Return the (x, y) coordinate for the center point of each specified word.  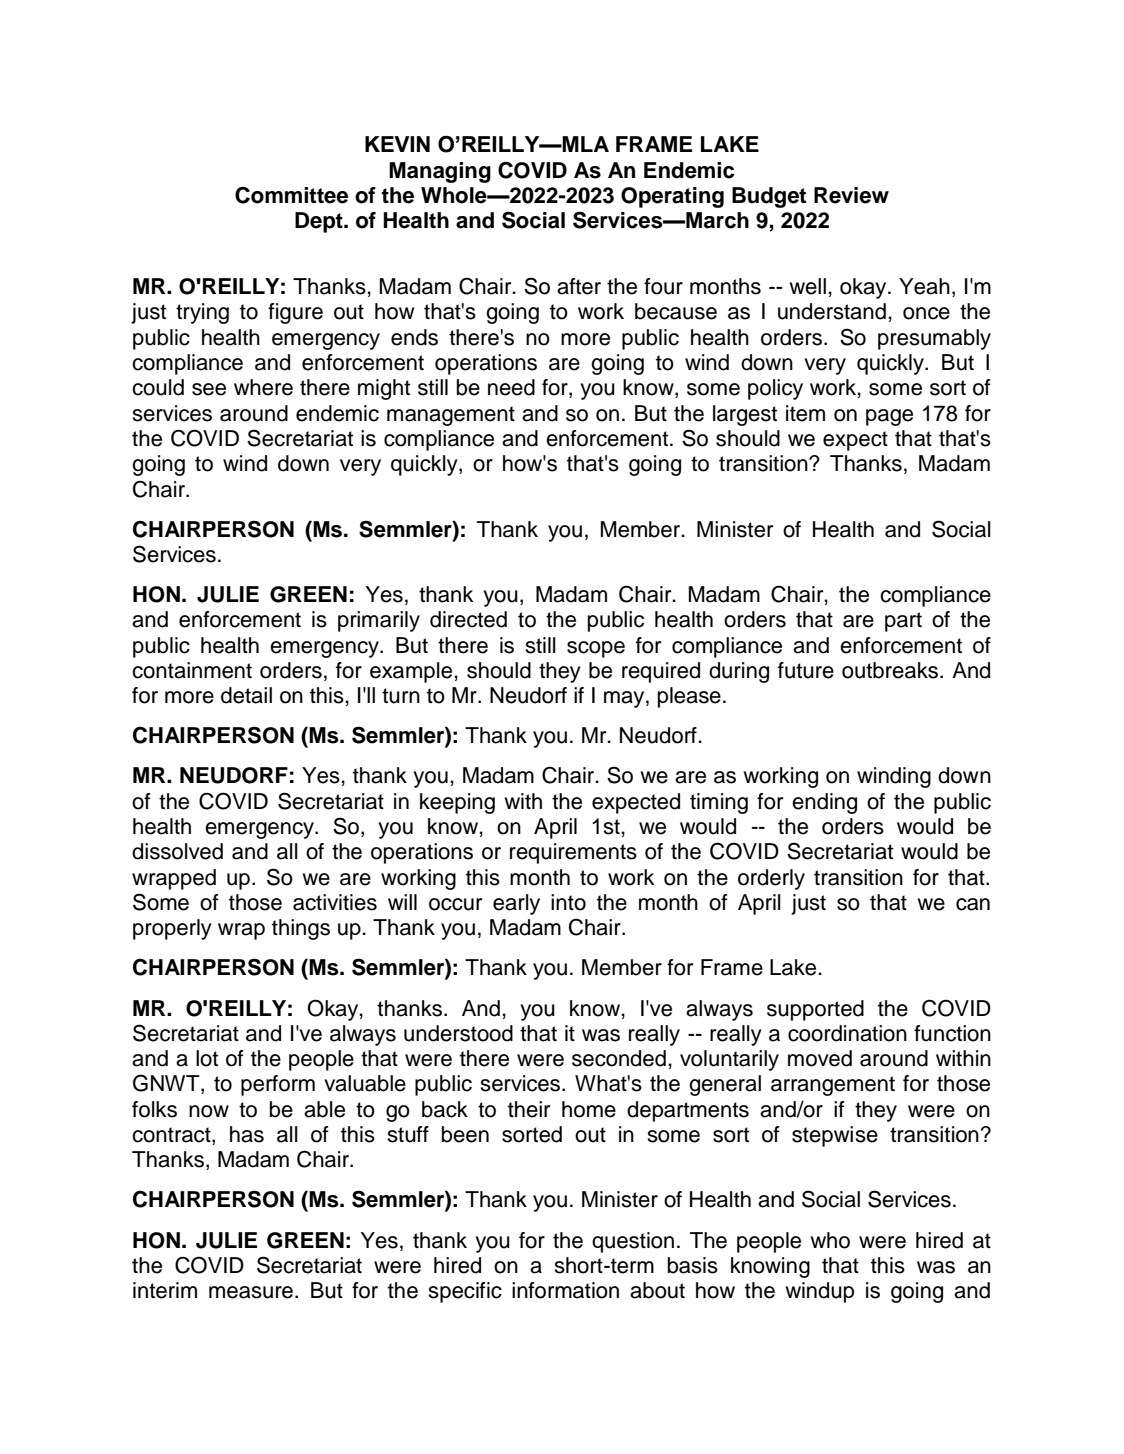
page (889, 417)
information (565, 1290)
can (973, 904)
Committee (291, 195)
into (568, 902)
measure (251, 1292)
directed (468, 619)
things (301, 929)
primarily (379, 621)
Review (851, 195)
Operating (672, 197)
